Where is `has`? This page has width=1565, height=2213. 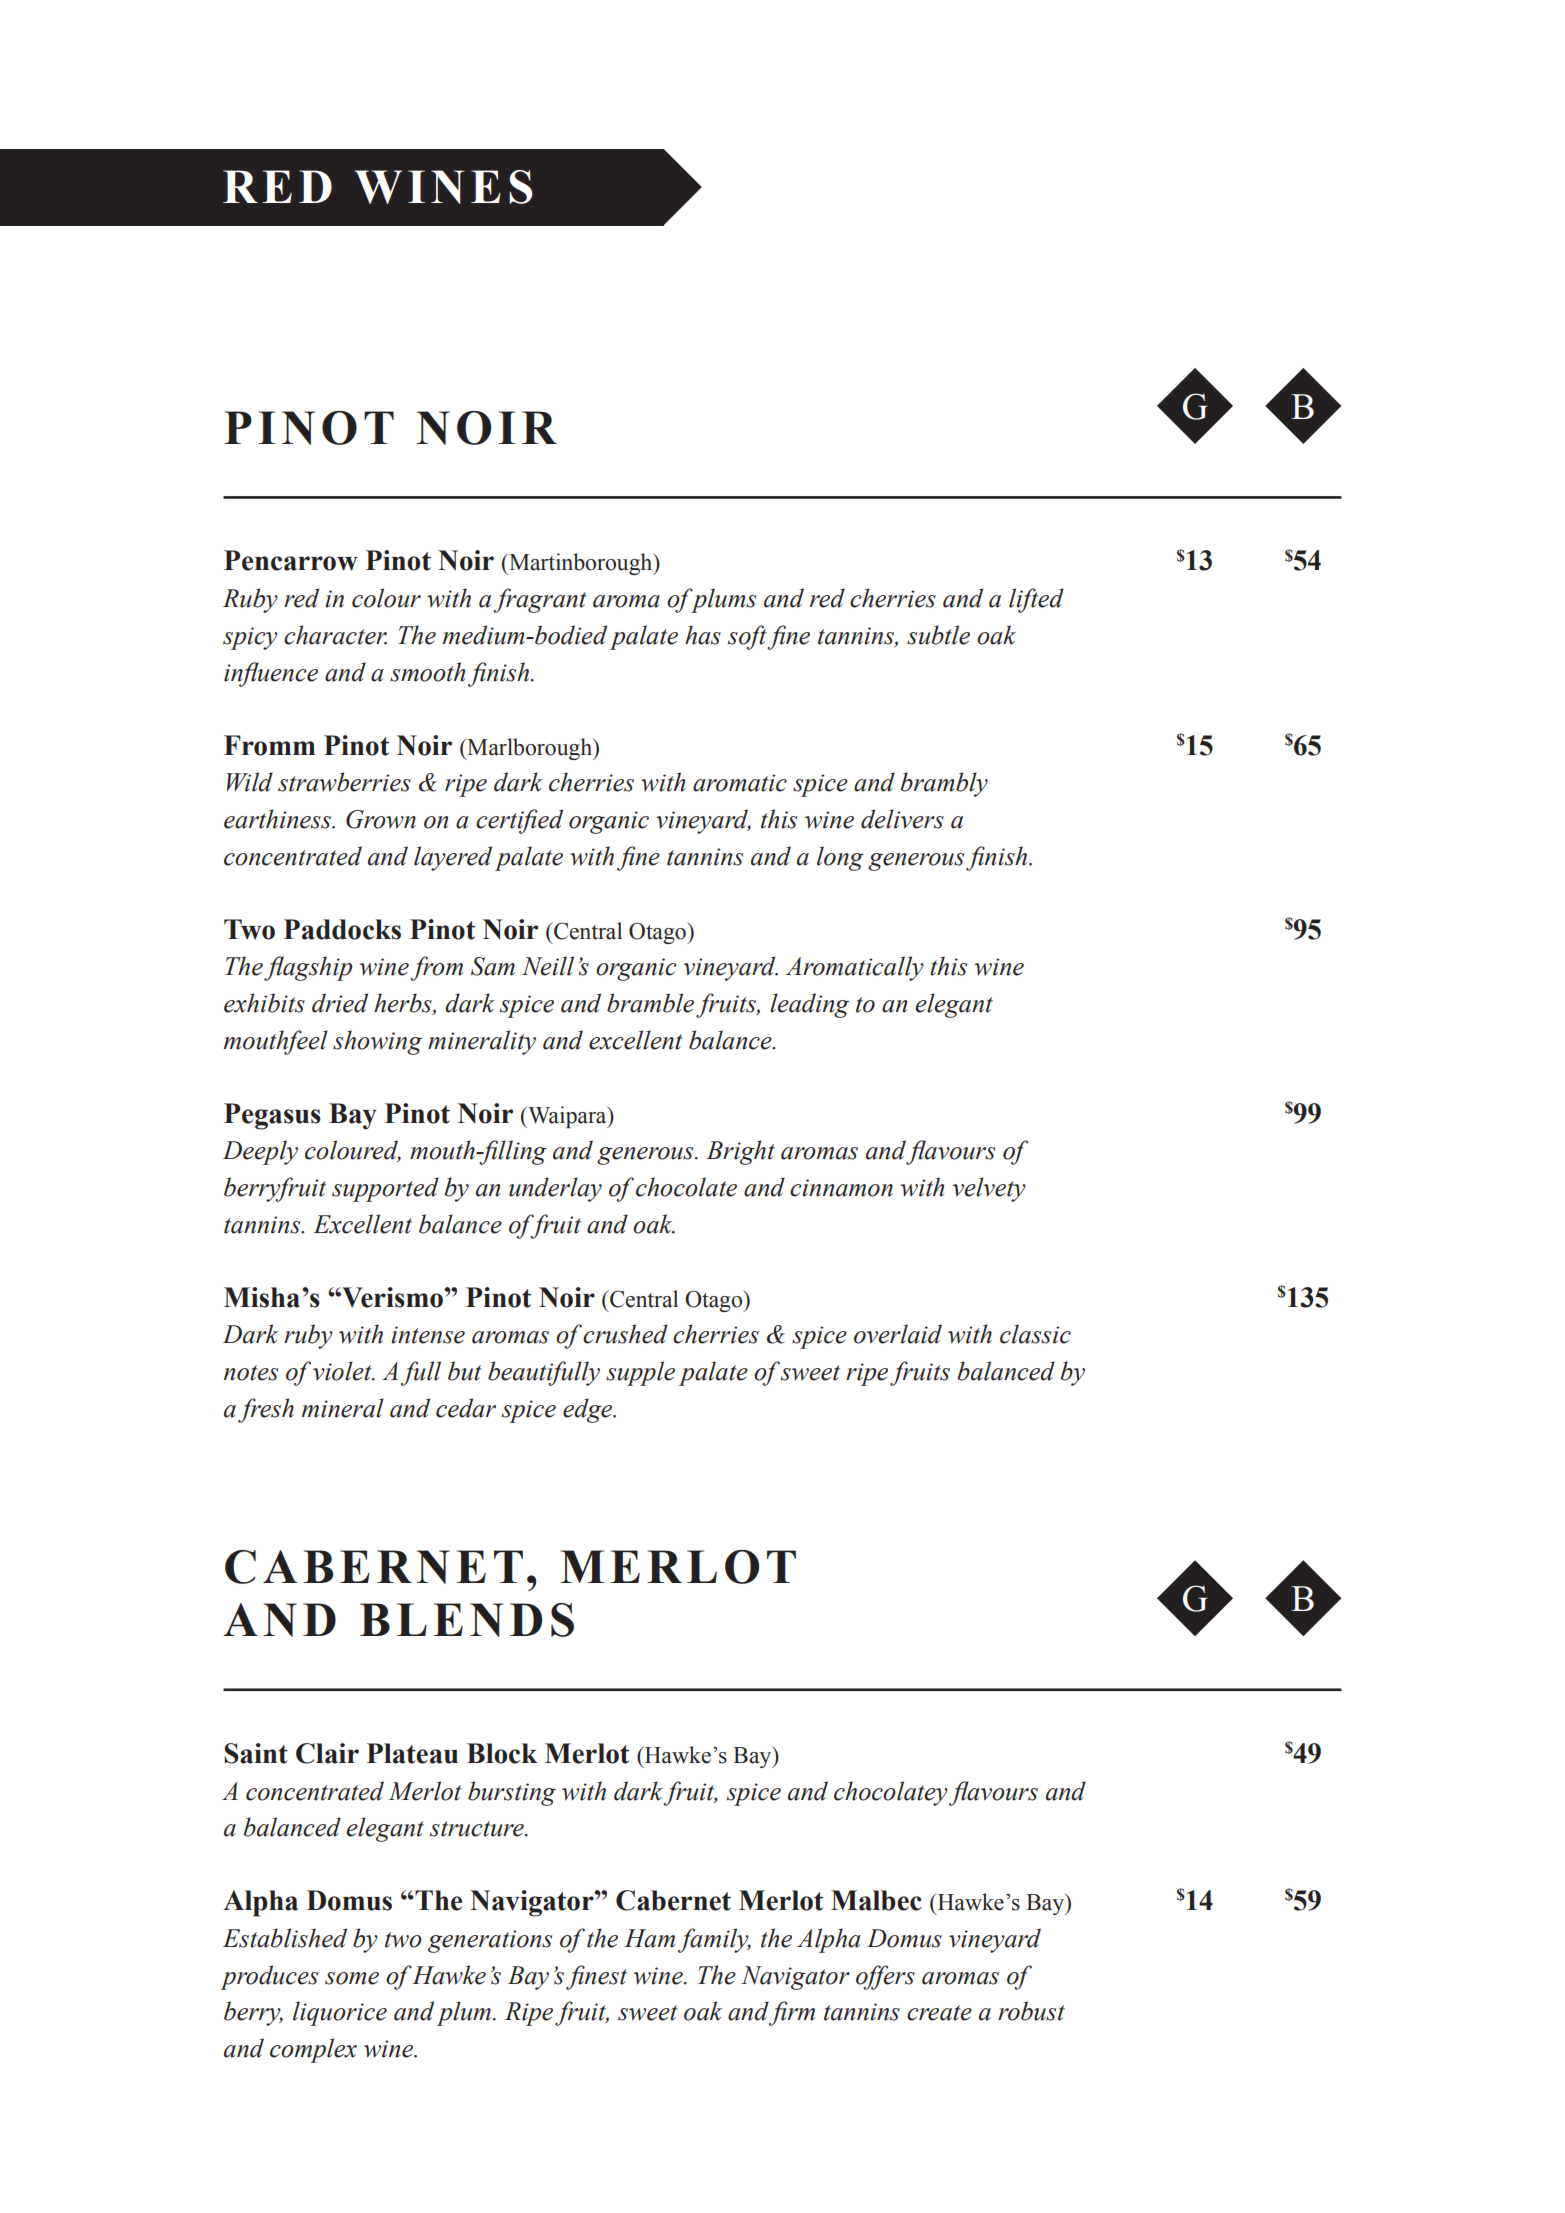
has is located at coordinates (703, 635).
